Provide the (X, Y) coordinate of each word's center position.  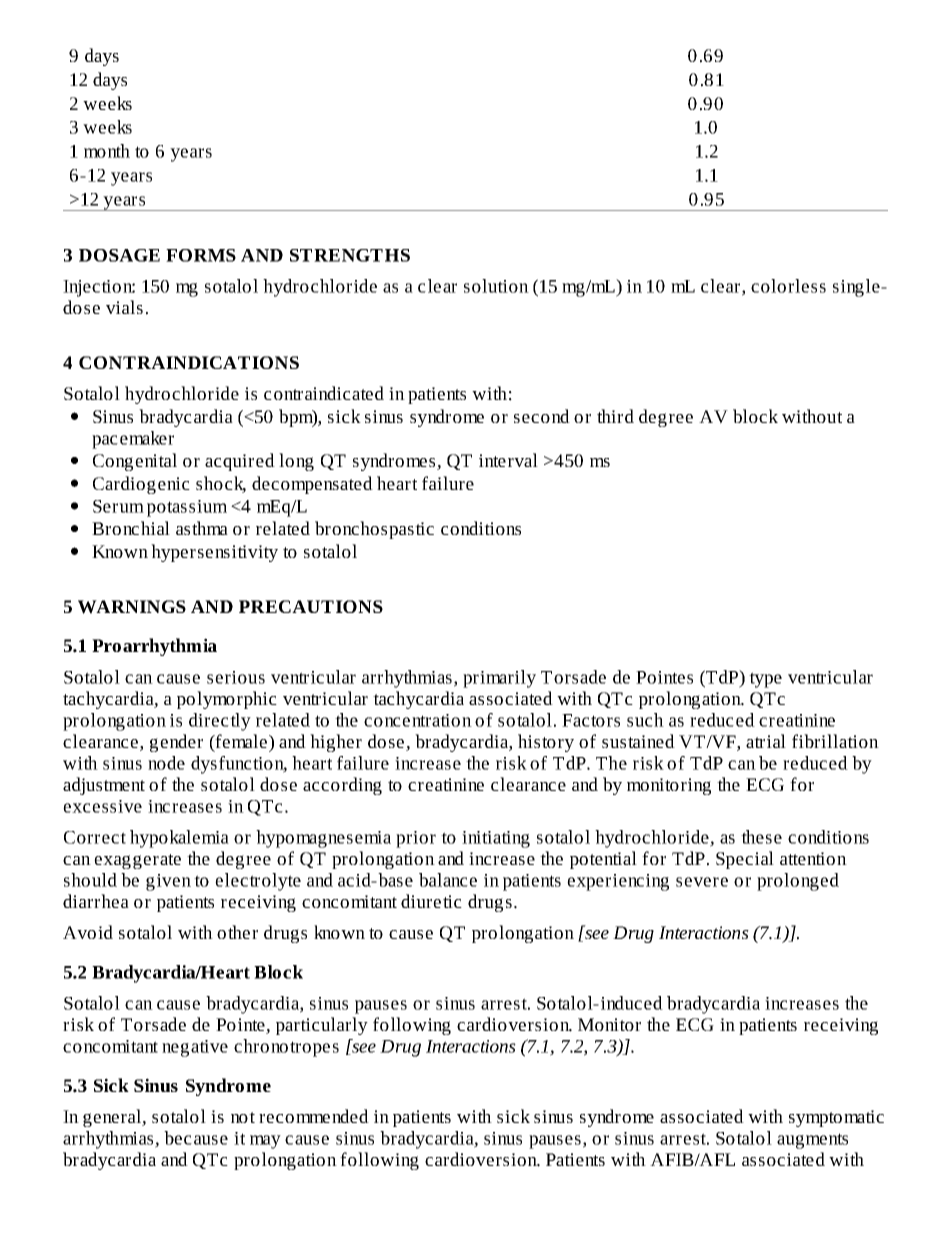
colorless (788, 286)
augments (812, 1141)
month (107, 151)
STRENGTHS (350, 255)
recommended (314, 1116)
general (113, 1118)
